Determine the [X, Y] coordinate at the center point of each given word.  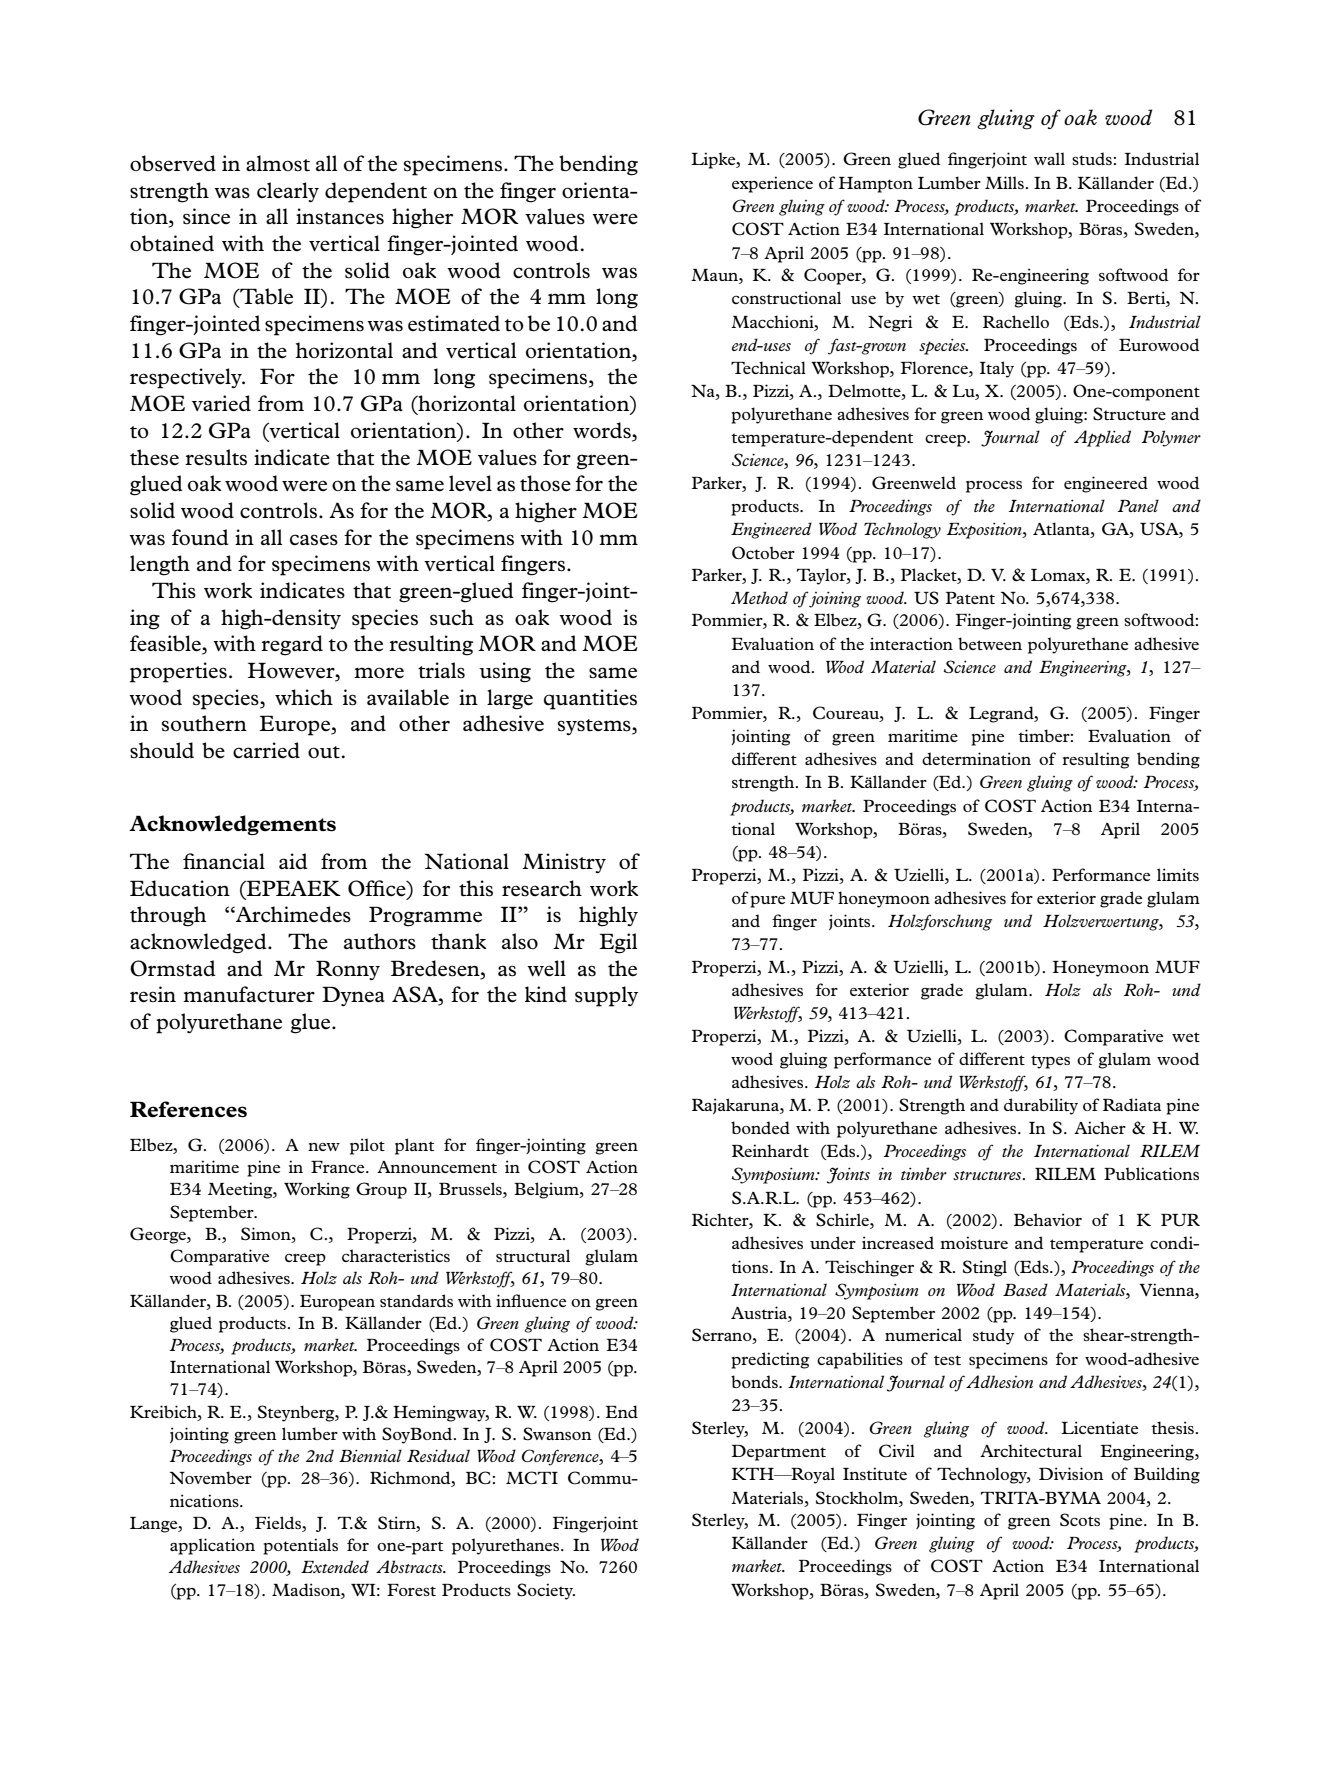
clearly [288, 192]
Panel [1138, 505]
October [763, 552]
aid [293, 861]
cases [314, 540]
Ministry [564, 863]
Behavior [1048, 1219]
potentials [300, 1546]
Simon [267, 1234]
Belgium [547, 1190]
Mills [1004, 182]
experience [772, 184]
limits [1178, 874]
